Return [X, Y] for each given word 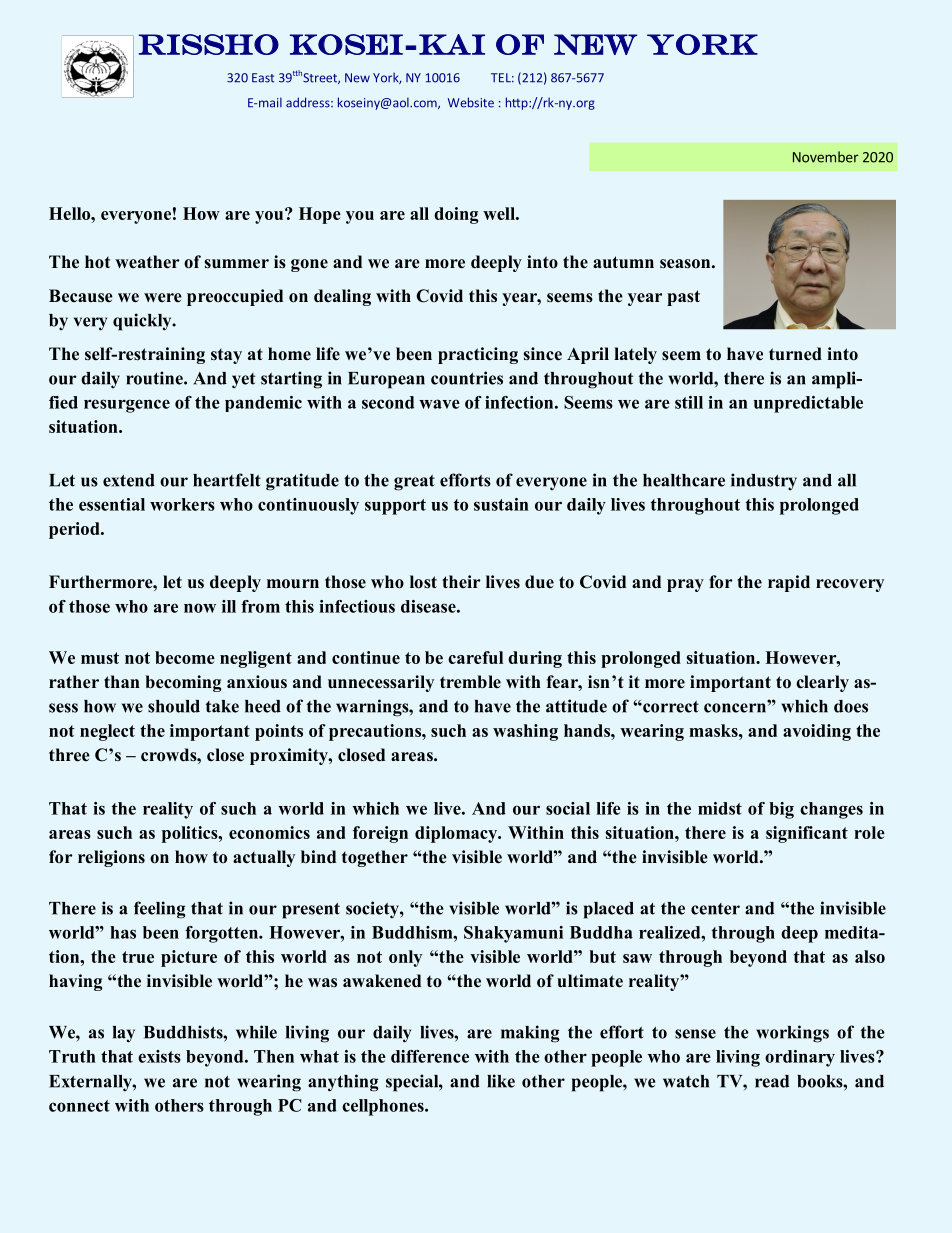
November [826, 157]
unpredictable [808, 404]
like [501, 1081]
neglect [107, 732]
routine [155, 378]
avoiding [817, 732]
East [263, 78]
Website [471, 102]
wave [439, 404]
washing [525, 732]
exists [159, 1056]
